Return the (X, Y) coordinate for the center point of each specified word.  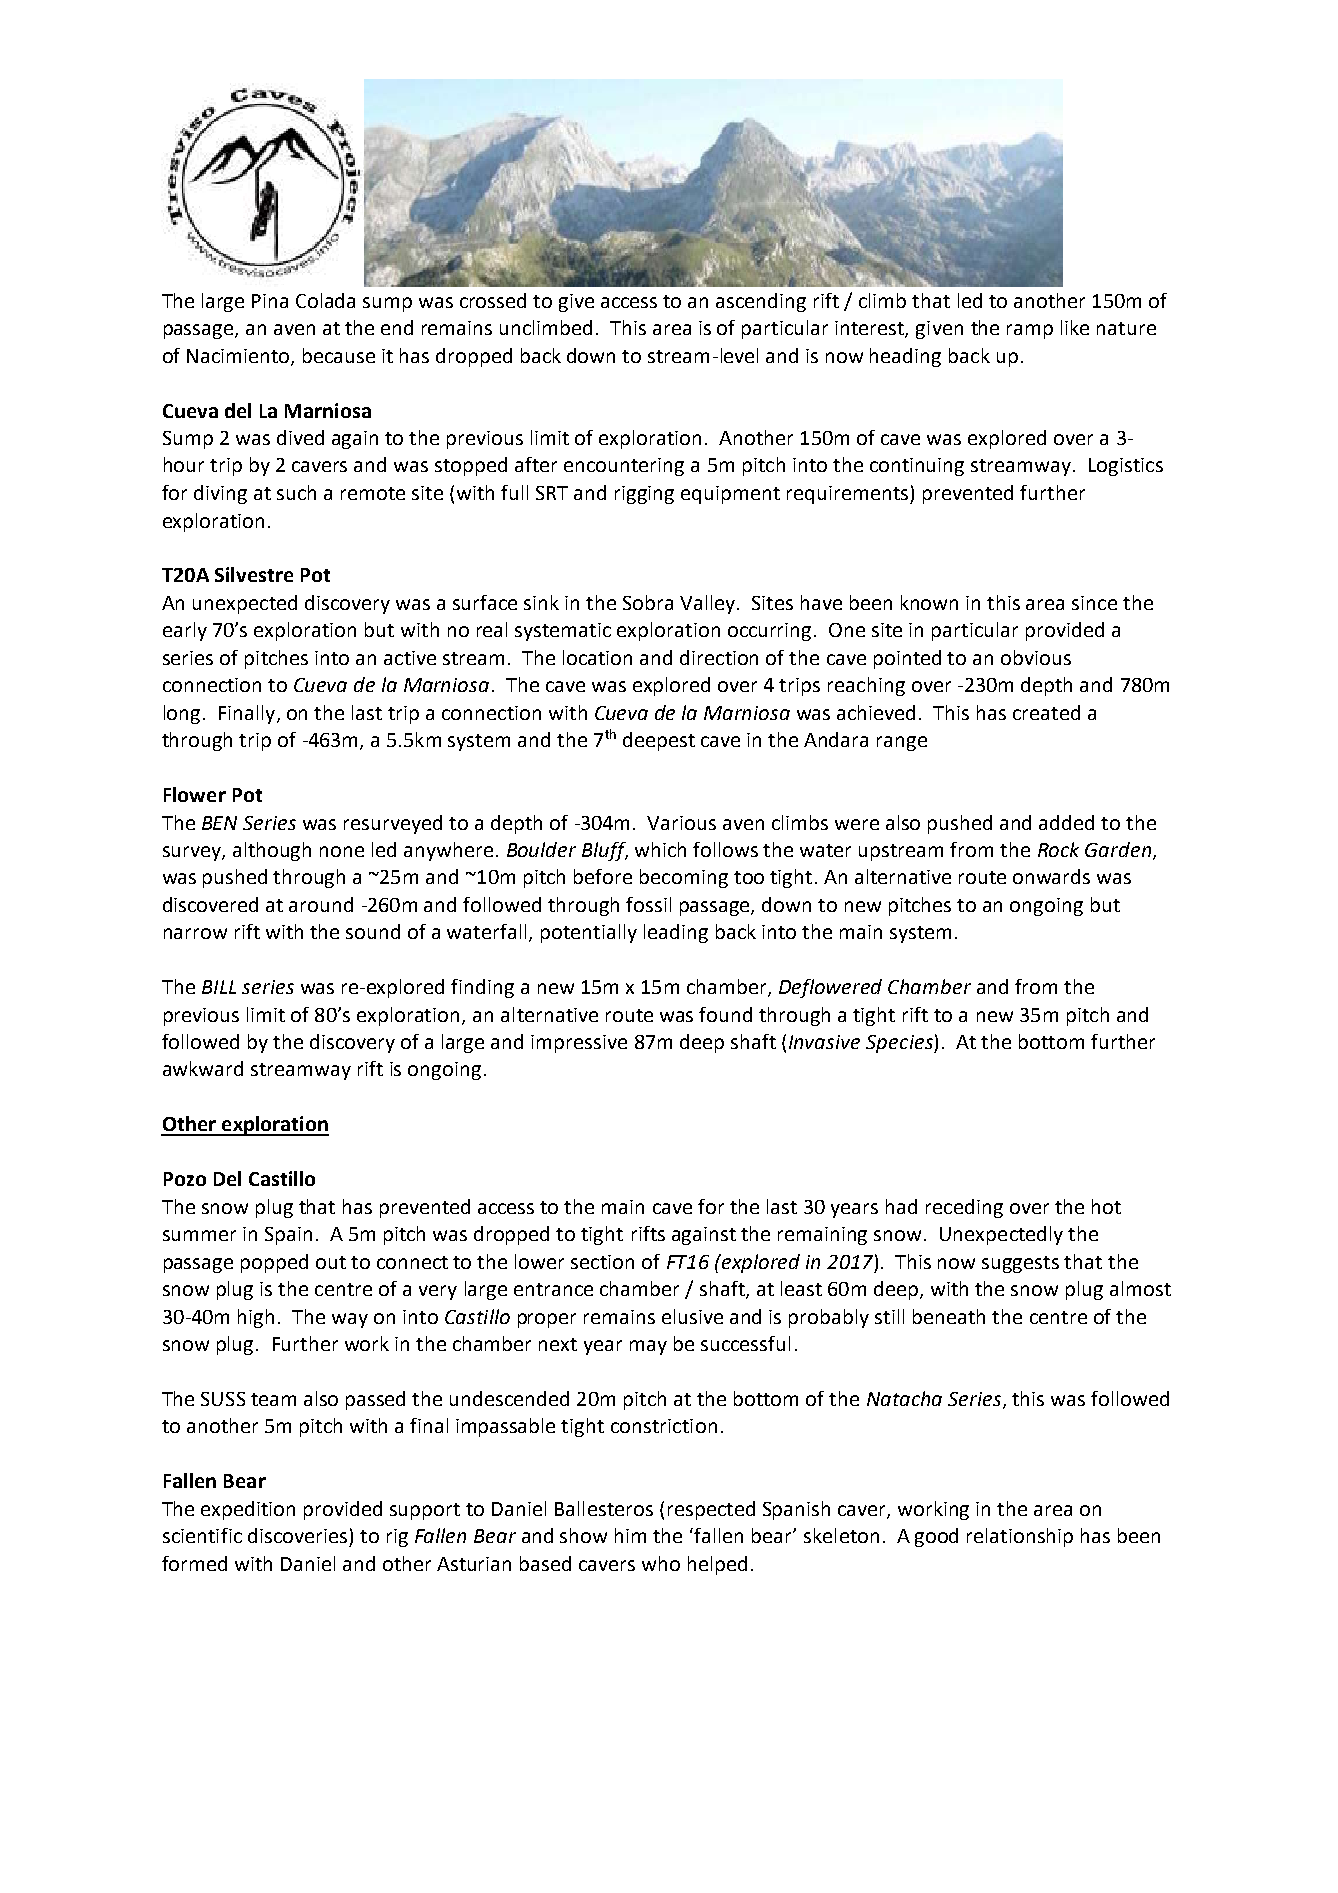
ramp (1030, 331)
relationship (1020, 1537)
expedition (248, 1510)
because (339, 355)
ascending (761, 302)
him (630, 1535)
